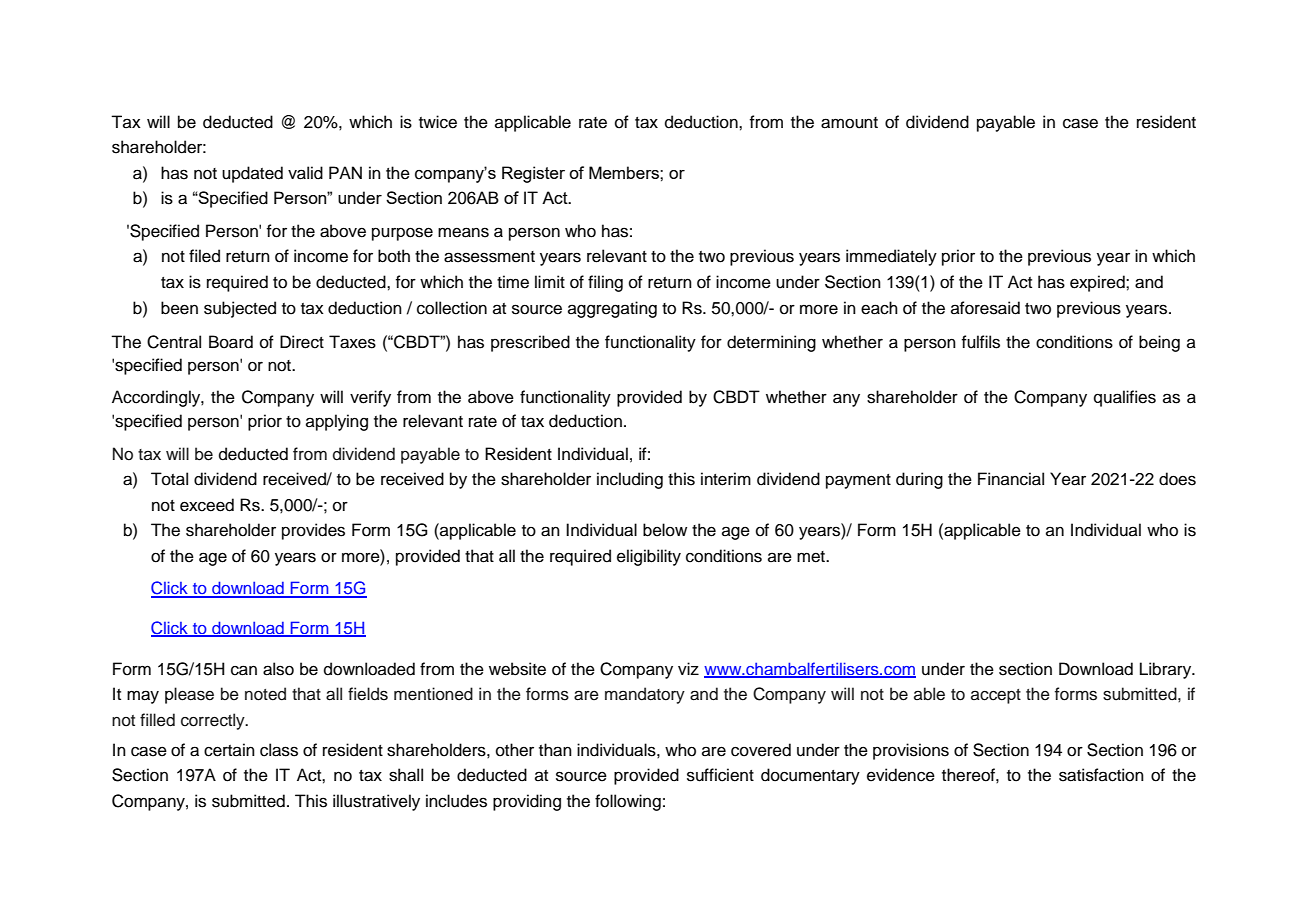  I want to click on sufficient, so click(720, 775).
